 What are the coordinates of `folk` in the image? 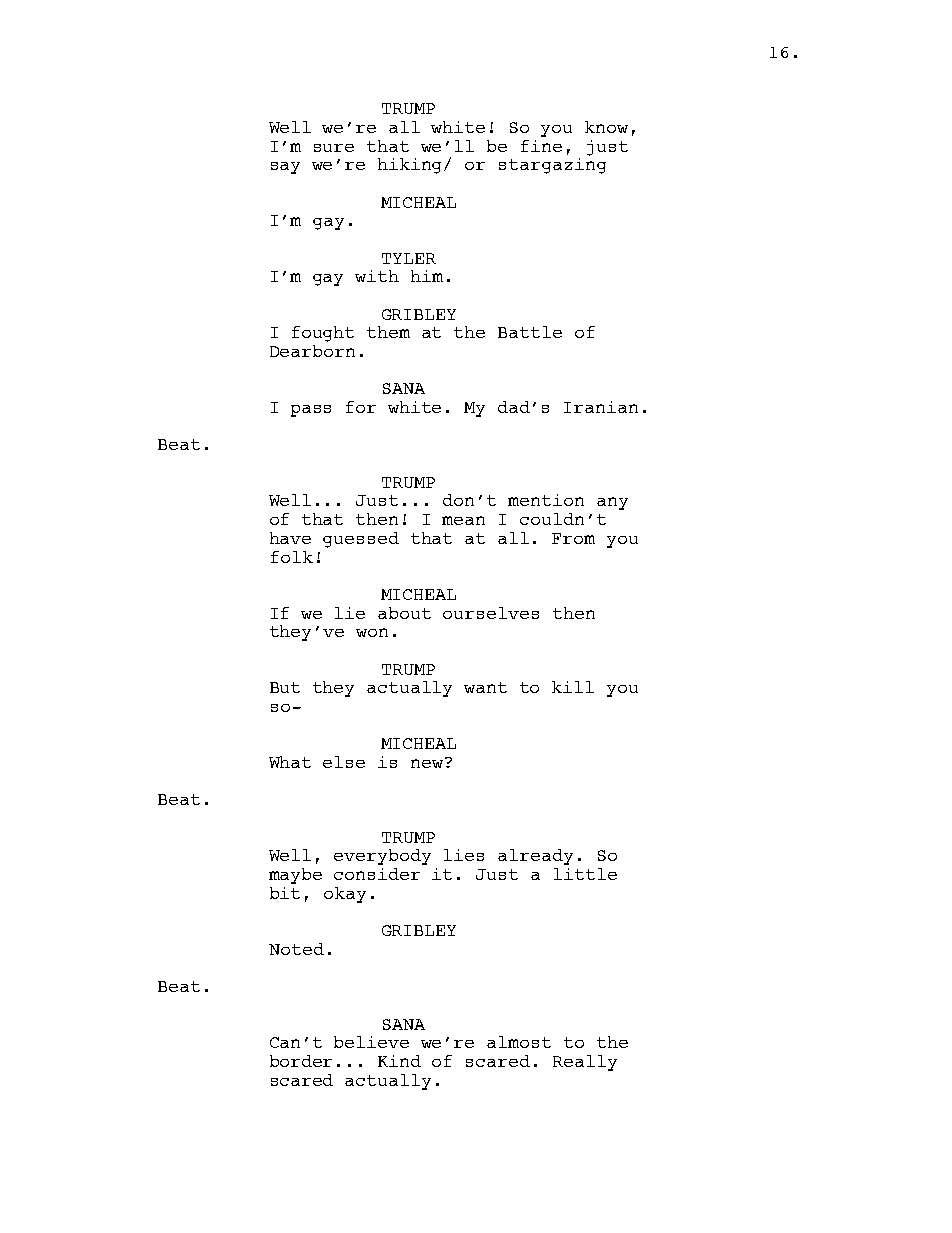 It's located at (292, 557).
